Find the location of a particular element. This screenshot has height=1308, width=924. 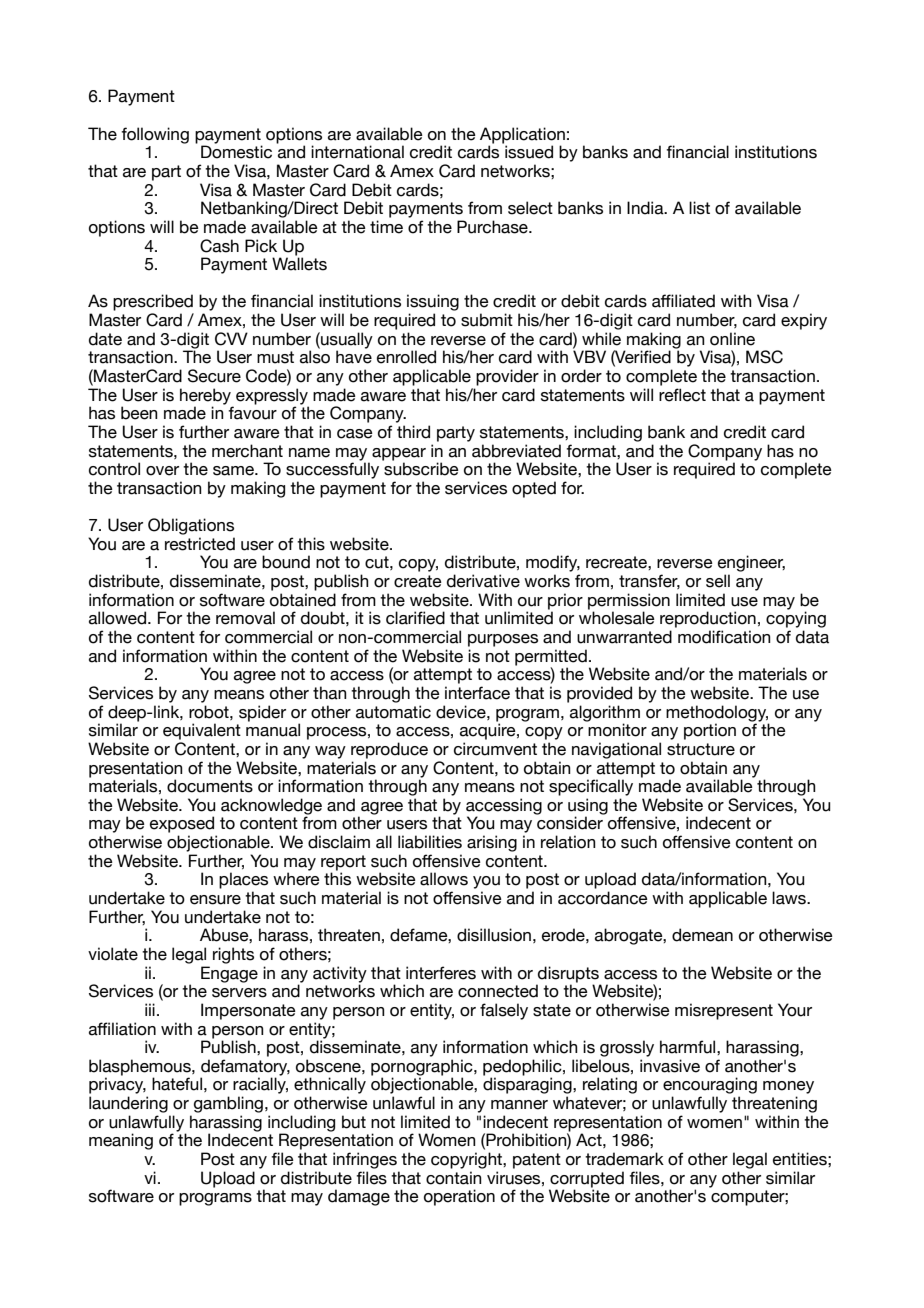

interface is located at coordinates (477, 693).
